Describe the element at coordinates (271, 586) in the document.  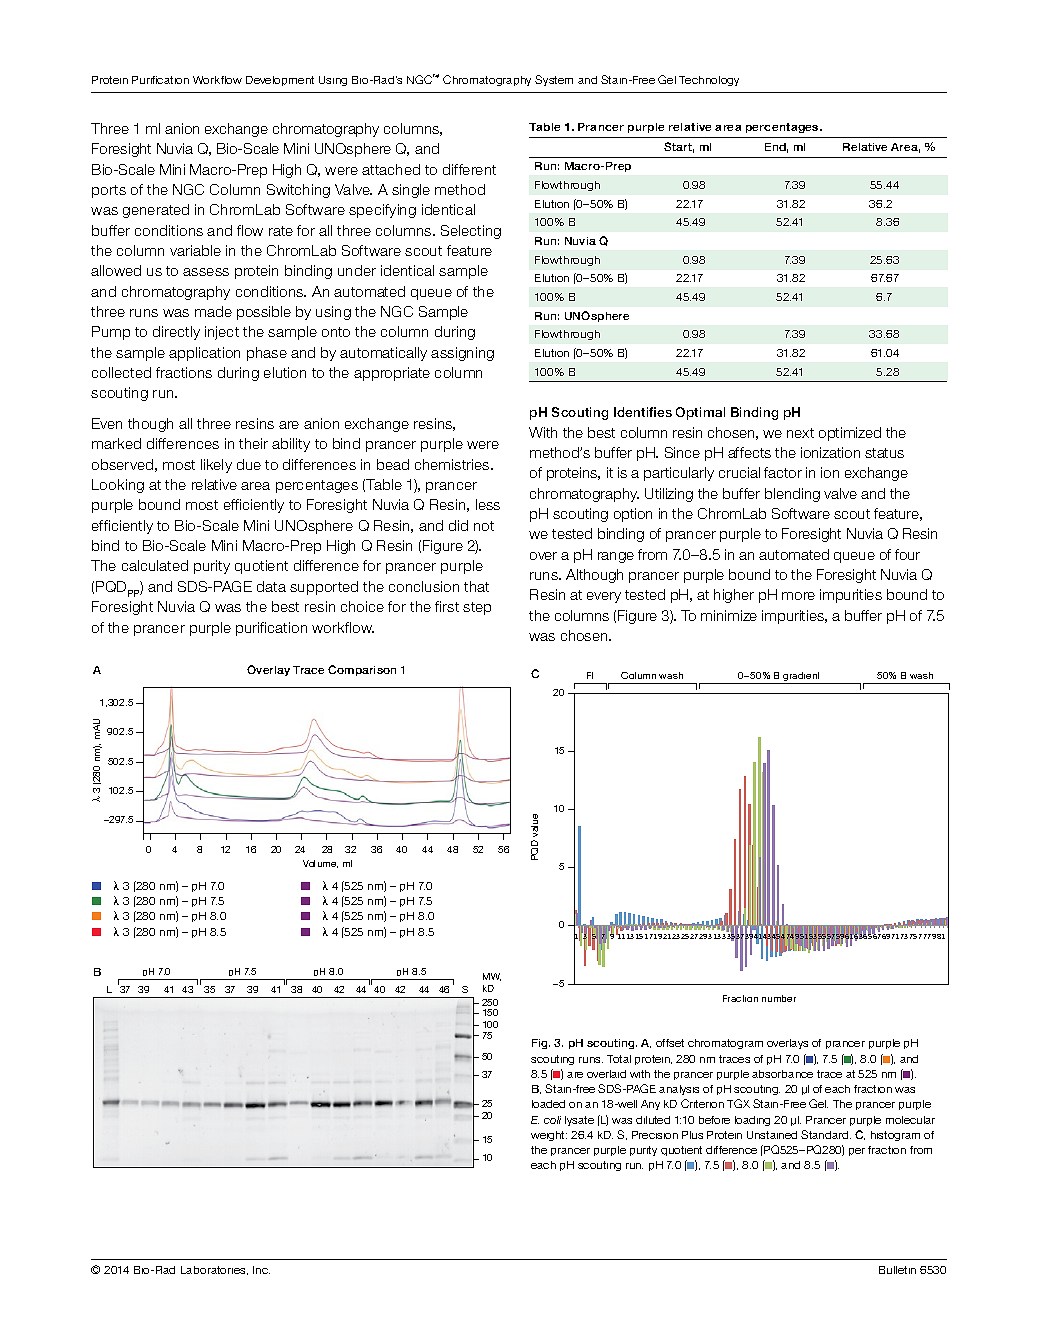
I see `data` at that location.
